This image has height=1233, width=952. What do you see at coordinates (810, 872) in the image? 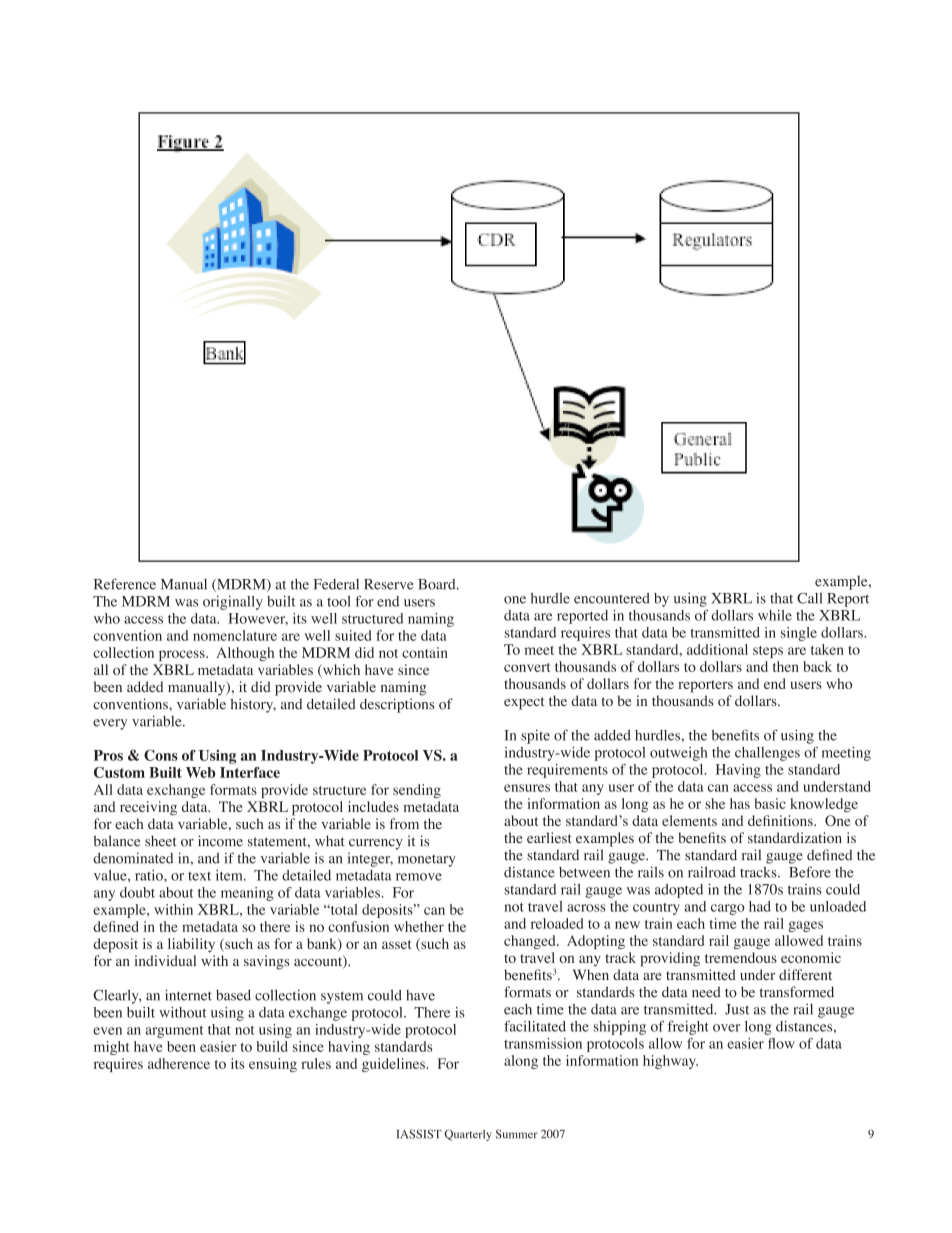
I see `Before` at bounding box center [810, 872].
